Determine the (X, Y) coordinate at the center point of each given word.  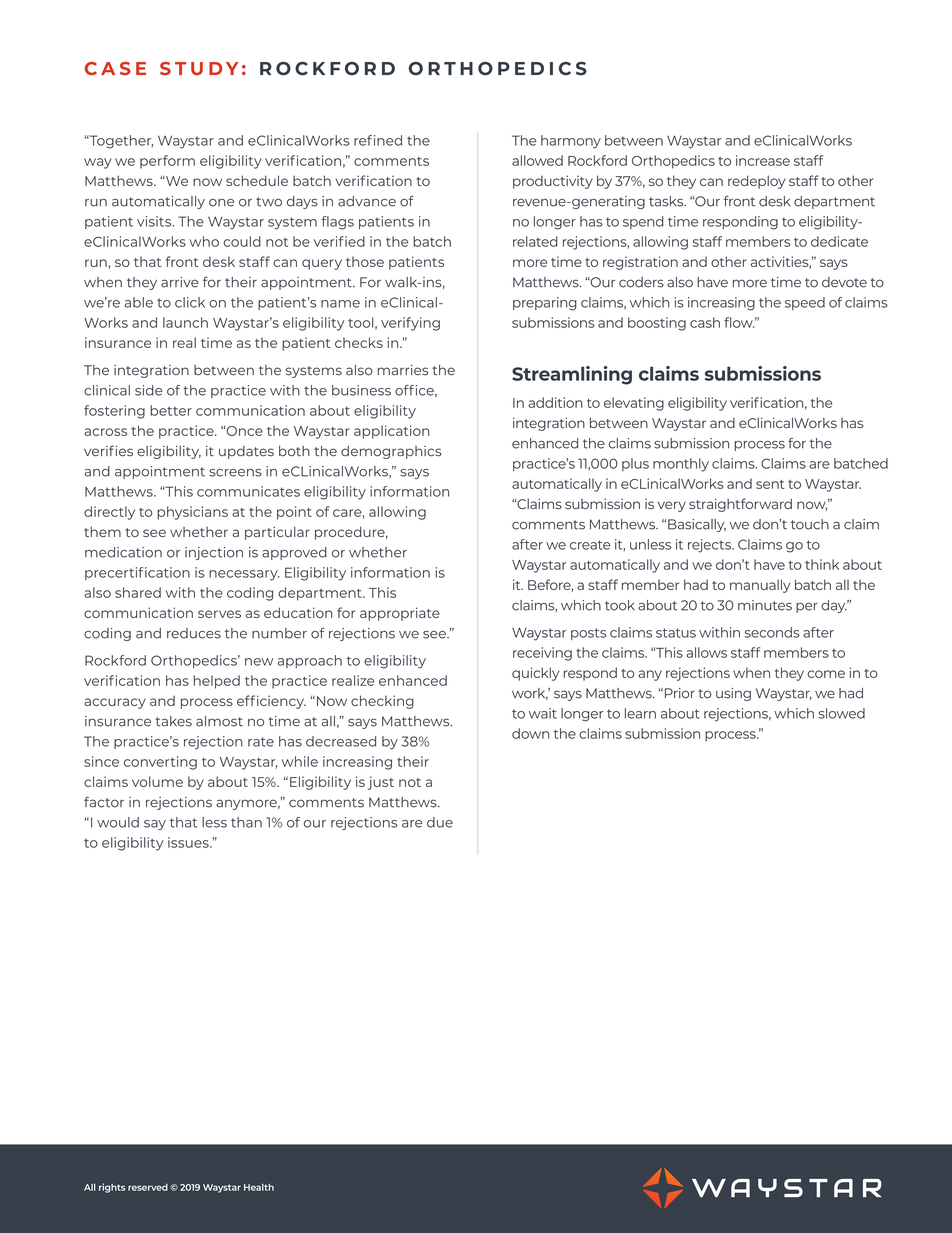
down (530, 733)
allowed (537, 160)
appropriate (400, 614)
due (440, 822)
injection (214, 553)
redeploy (756, 182)
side (149, 390)
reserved (148, 1187)
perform (167, 162)
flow (739, 322)
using (733, 694)
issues (189, 842)
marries (403, 370)
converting (160, 763)
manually (760, 586)
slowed (842, 713)
